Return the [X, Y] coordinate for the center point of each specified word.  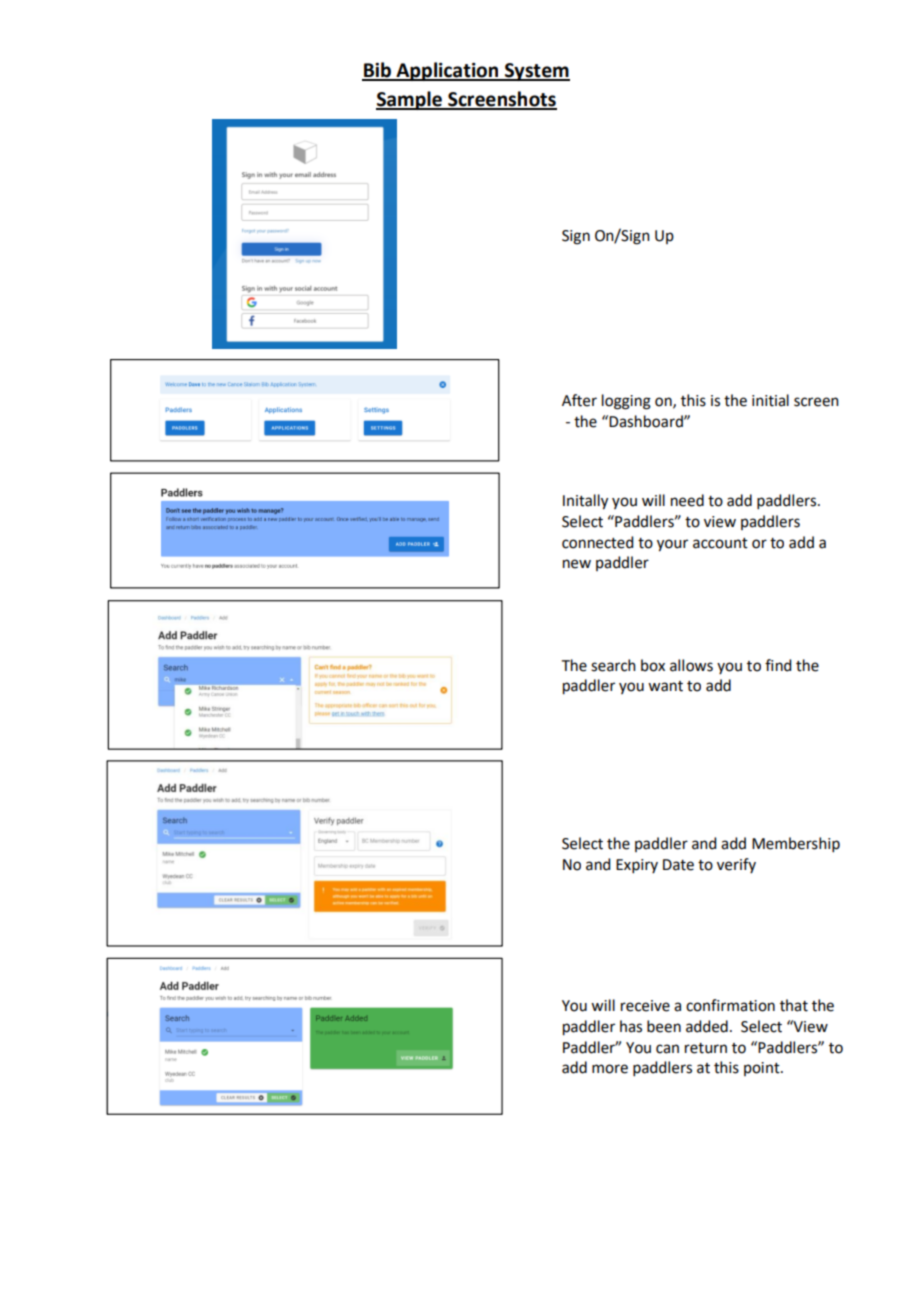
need [687, 500]
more [610, 1069]
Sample [410, 100]
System [536, 72]
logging [626, 402]
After [579, 400]
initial [770, 400]
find [778, 665]
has [631, 1026]
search [613, 665]
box [653, 665]
